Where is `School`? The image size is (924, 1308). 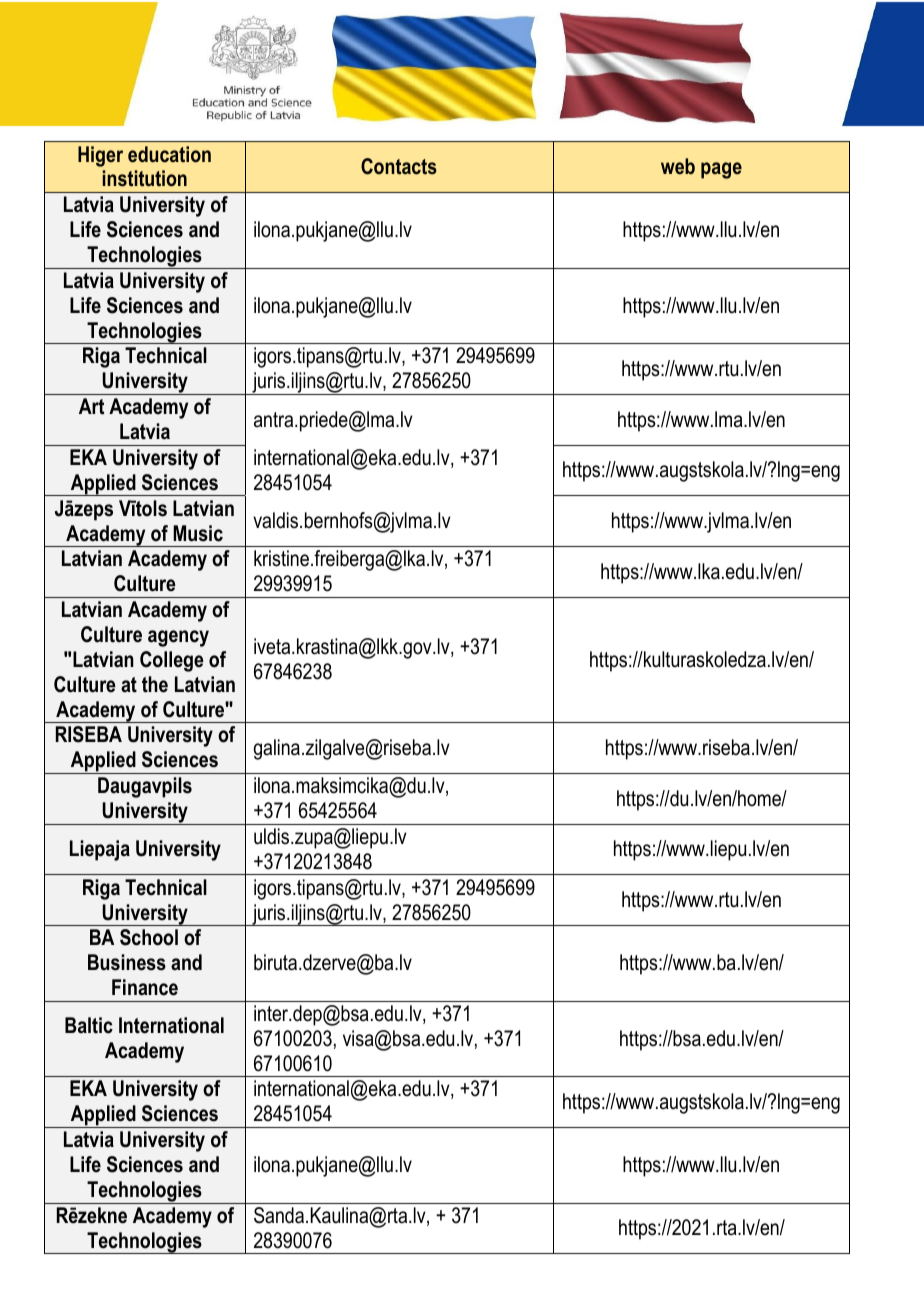 School is located at coordinates (149, 937).
